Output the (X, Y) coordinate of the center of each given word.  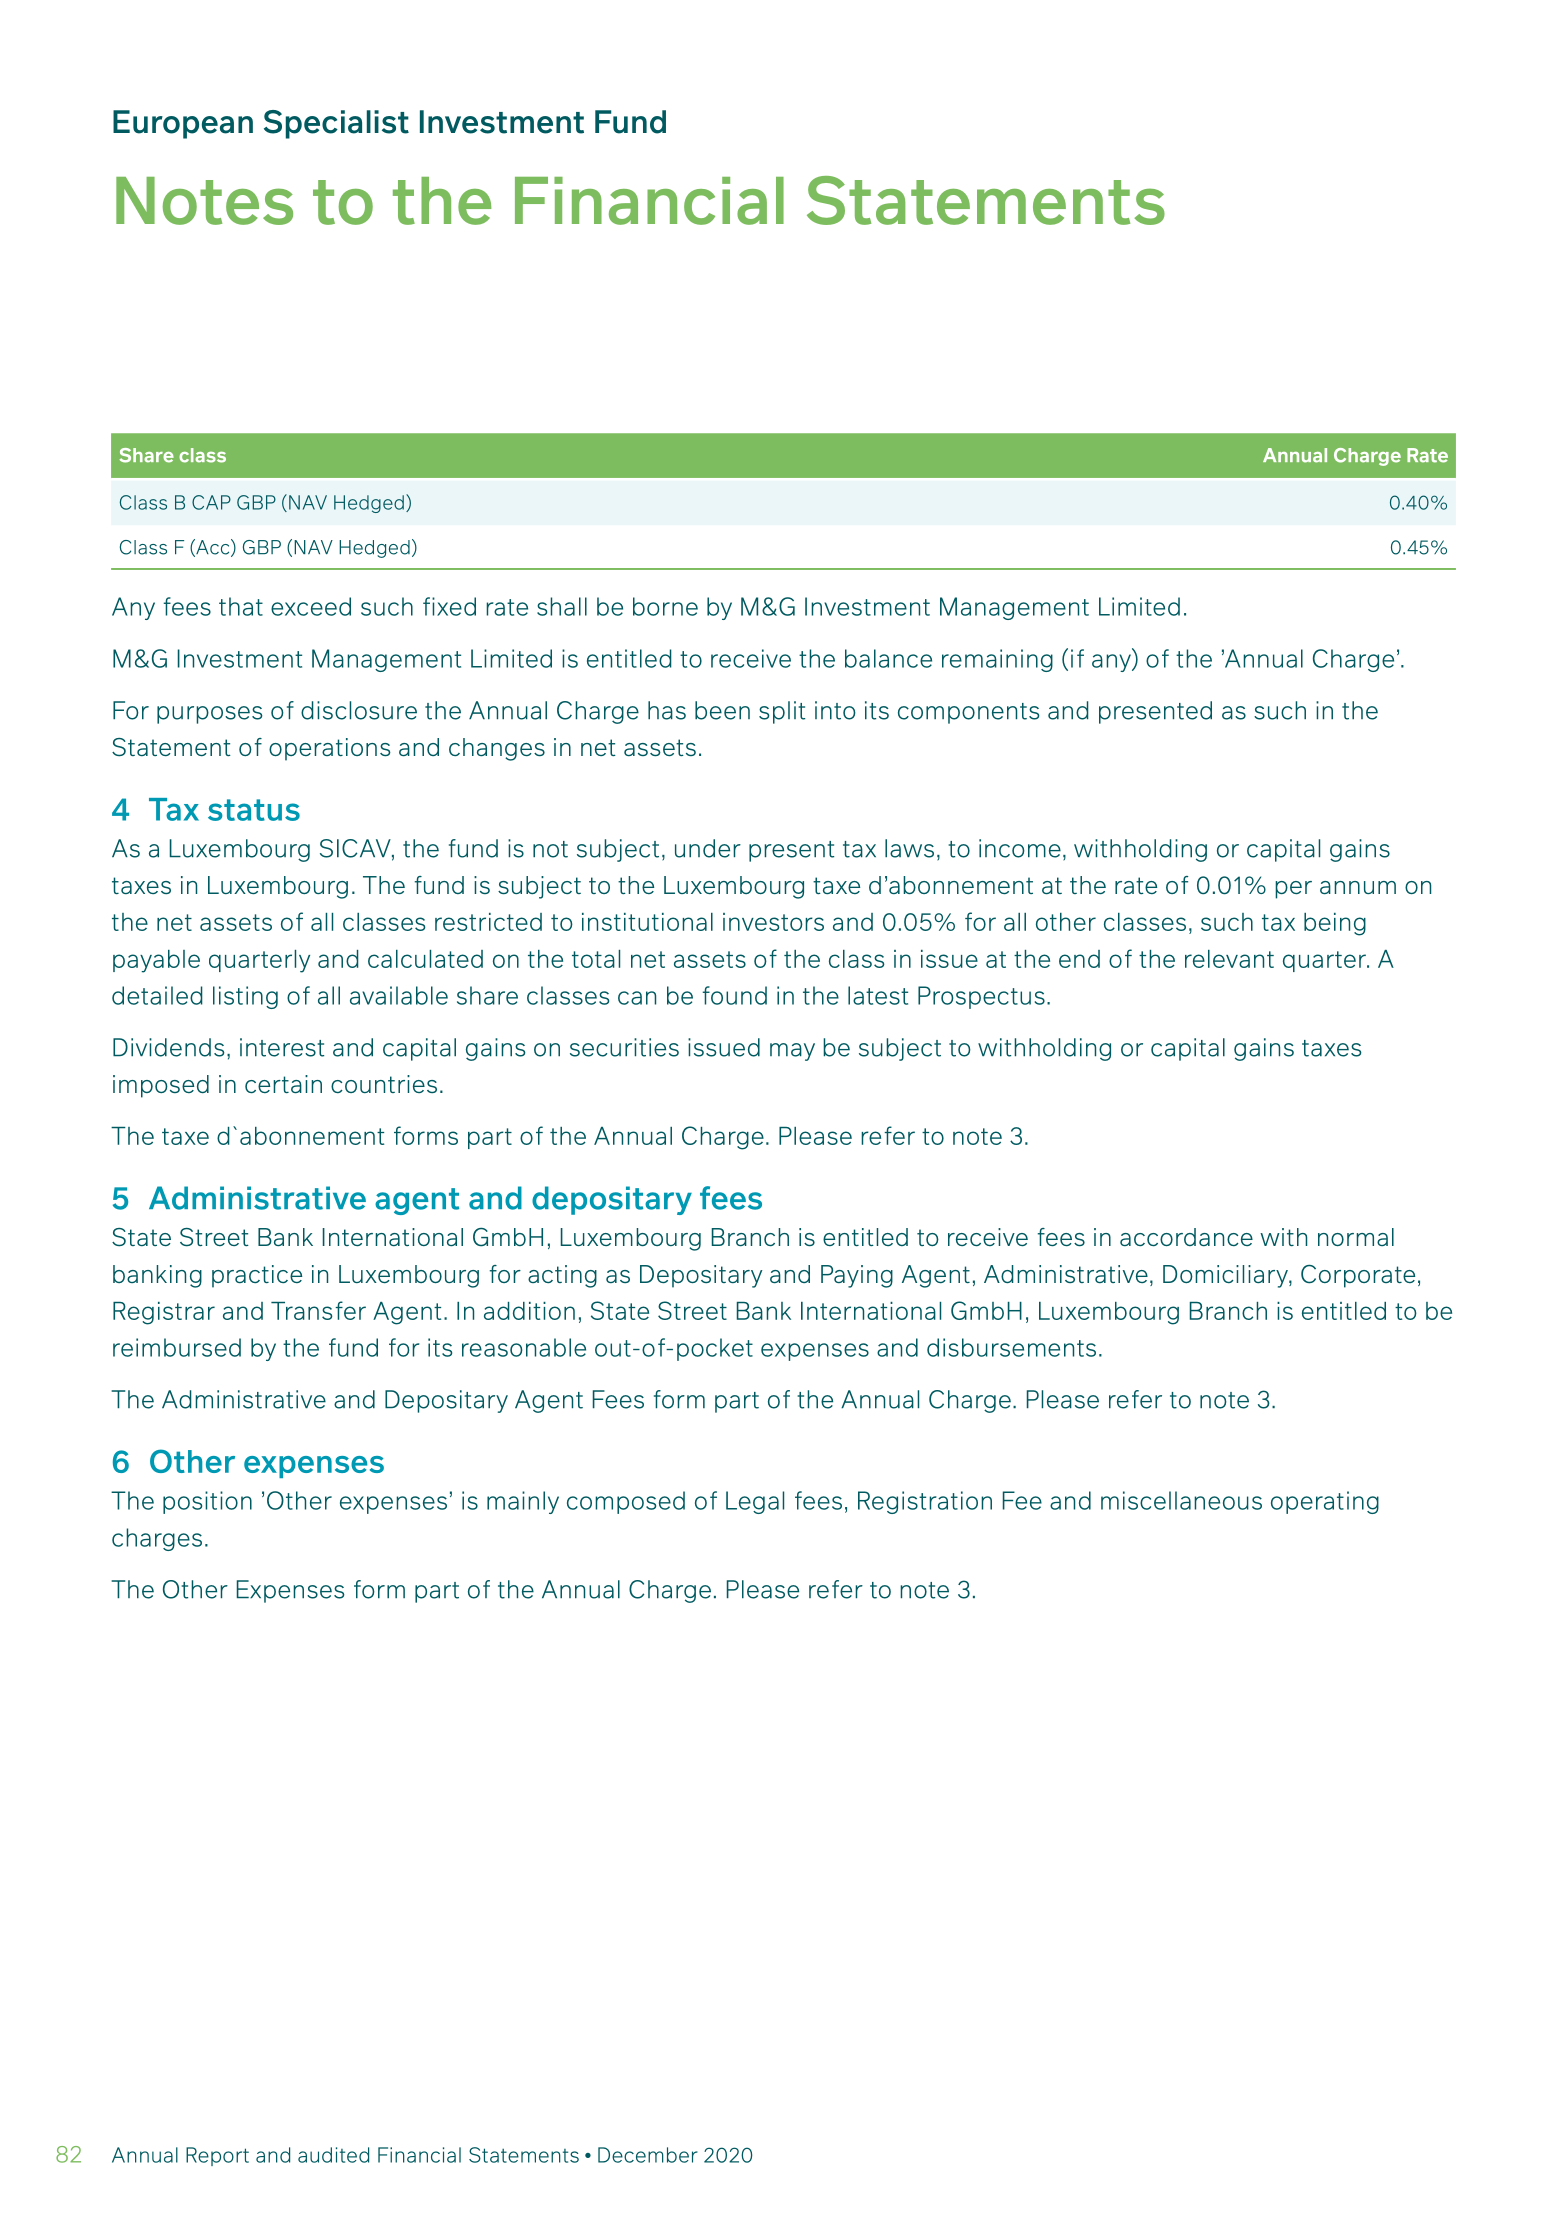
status (254, 810)
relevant (1229, 959)
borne (665, 606)
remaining (997, 660)
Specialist (336, 124)
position (207, 1502)
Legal (755, 1502)
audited (333, 2155)
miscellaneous (1181, 1500)
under (708, 848)
